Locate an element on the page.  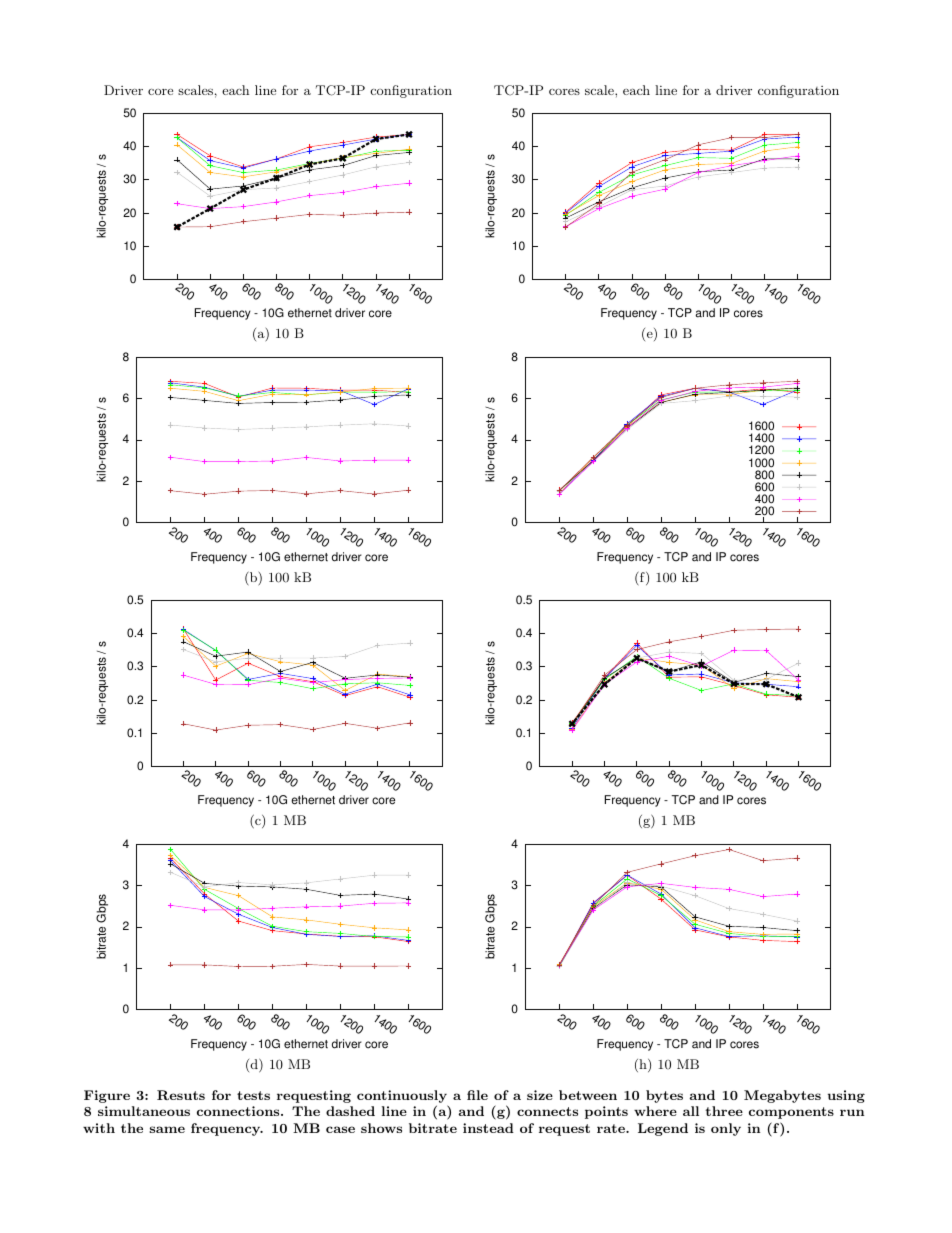
instead is located at coordinates (488, 1128).
